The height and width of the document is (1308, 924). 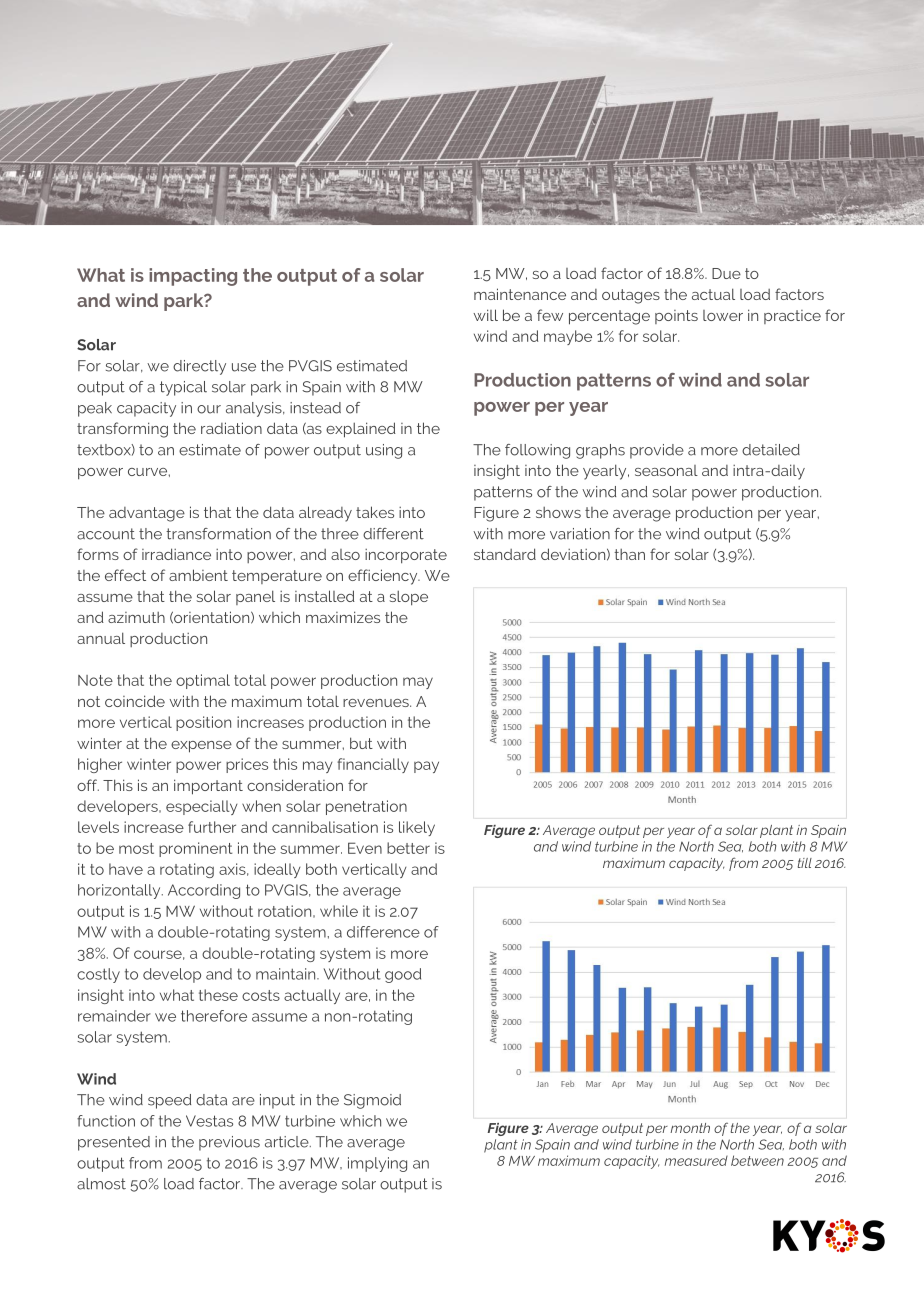 What do you see at coordinates (377, 1164) in the document?
I see `implying` at bounding box center [377, 1164].
